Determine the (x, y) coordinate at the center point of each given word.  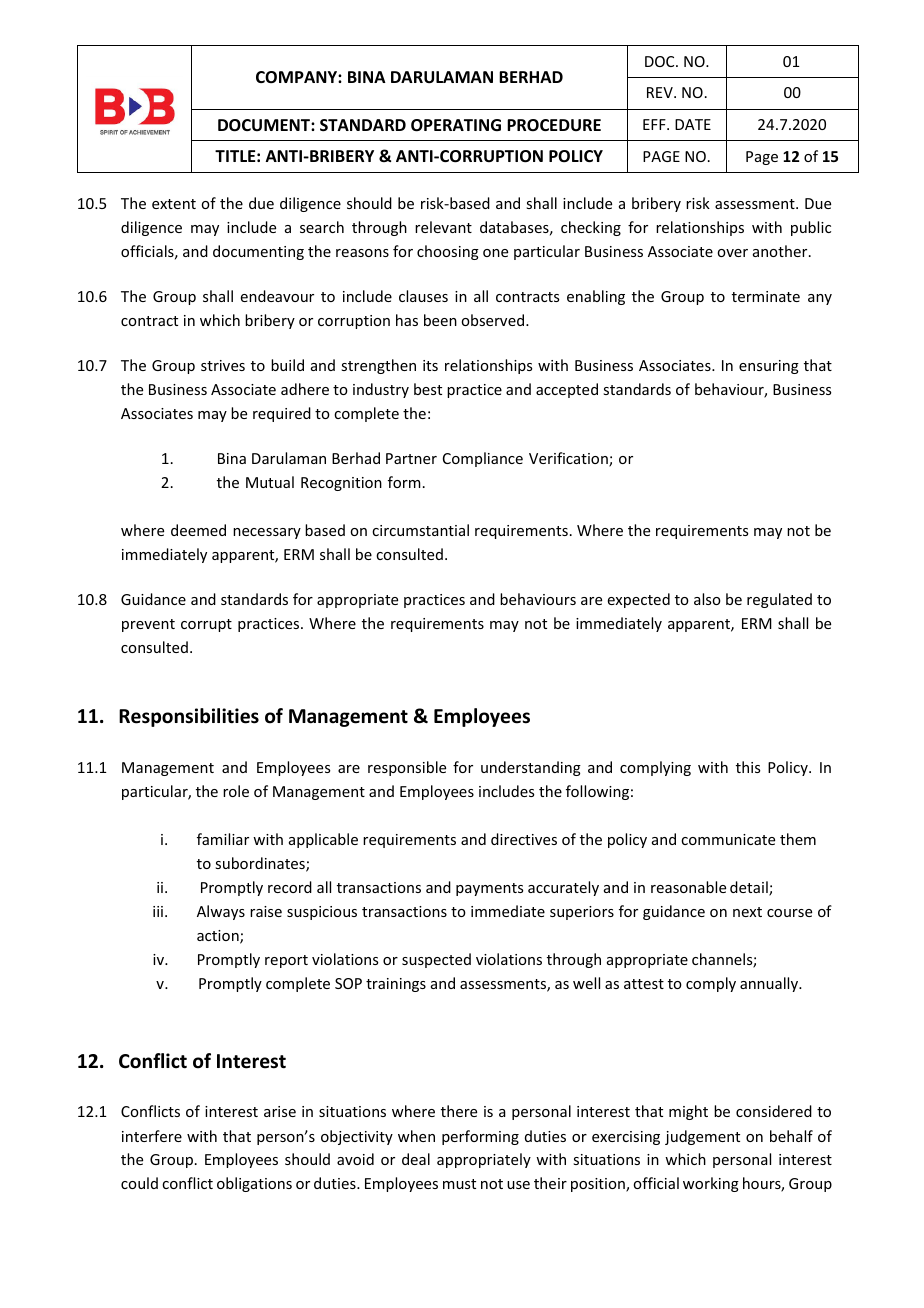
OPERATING (456, 125)
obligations (254, 1184)
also (707, 599)
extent (174, 204)
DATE (693, 124)
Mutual (270, 482)
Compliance (483, 459)
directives (524, 839)
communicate (728, 839)
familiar (223, 839)
